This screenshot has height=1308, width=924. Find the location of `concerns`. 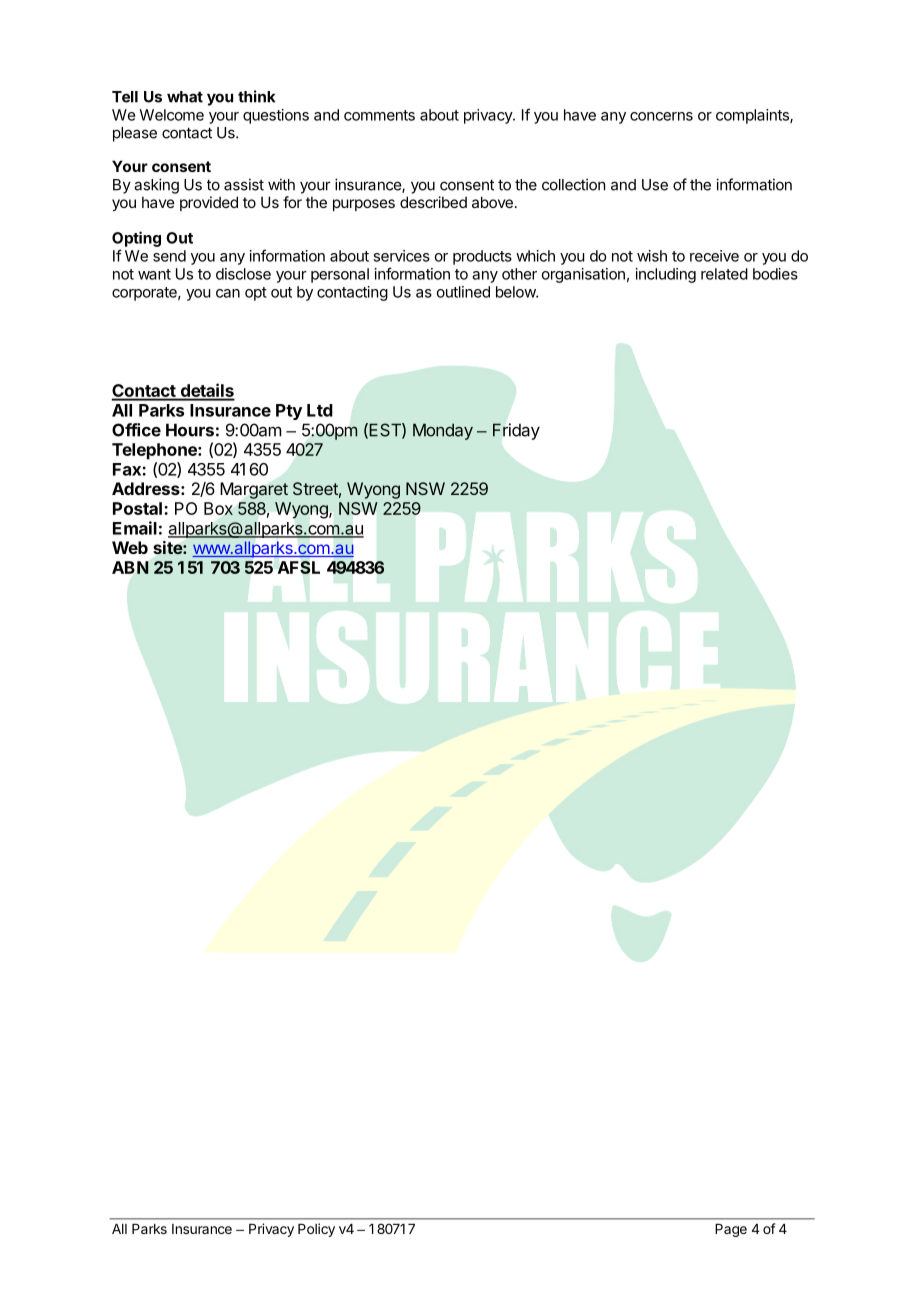

concerns is located at coordinates (661, 116).
